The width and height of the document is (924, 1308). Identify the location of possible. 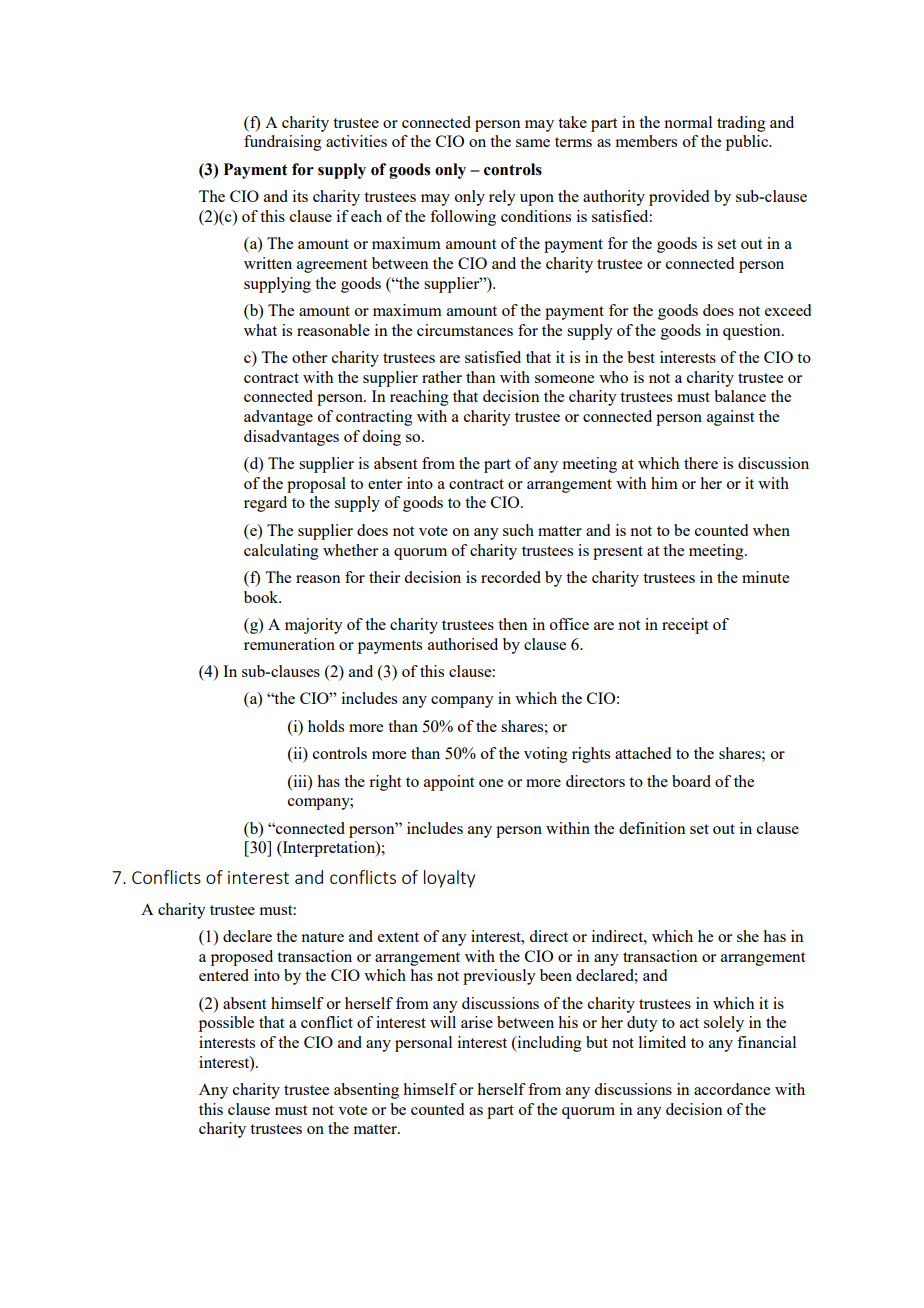
(226, 1024).
